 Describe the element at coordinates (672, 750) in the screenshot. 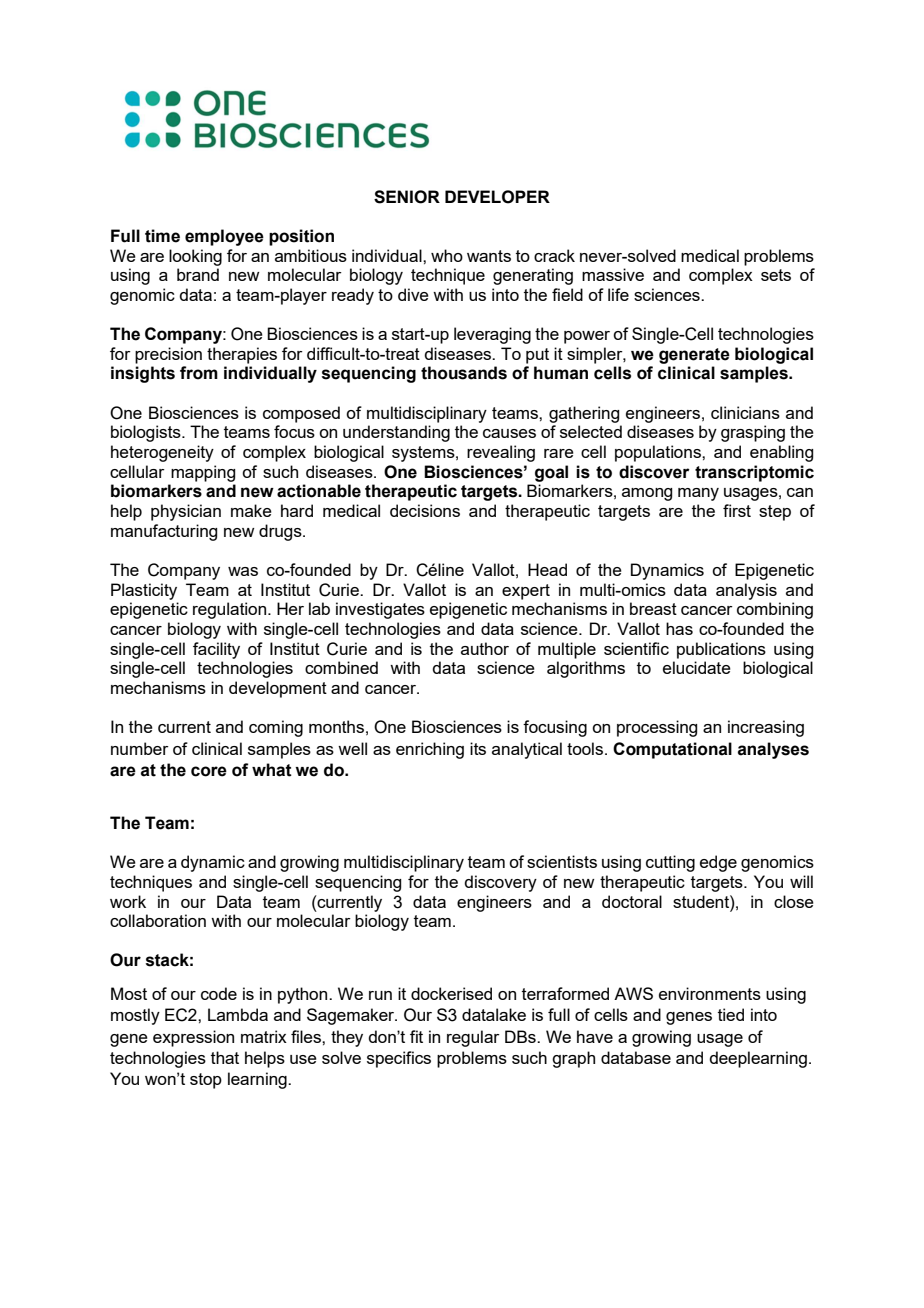

I see `Computational` at that location.
